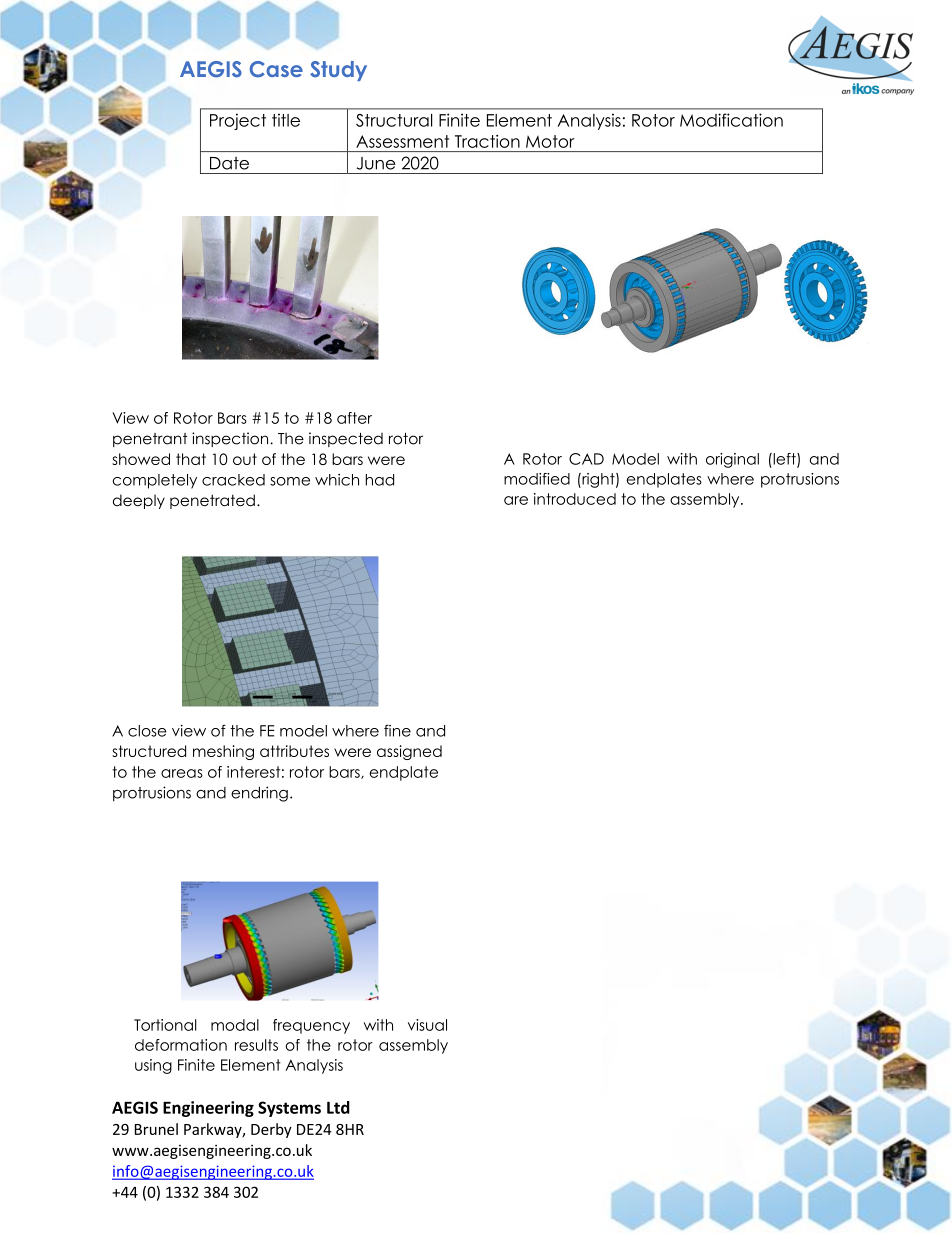  Describe the element at coordinates (212, 501) in the screenshot. I see `penetrated` at that location.
